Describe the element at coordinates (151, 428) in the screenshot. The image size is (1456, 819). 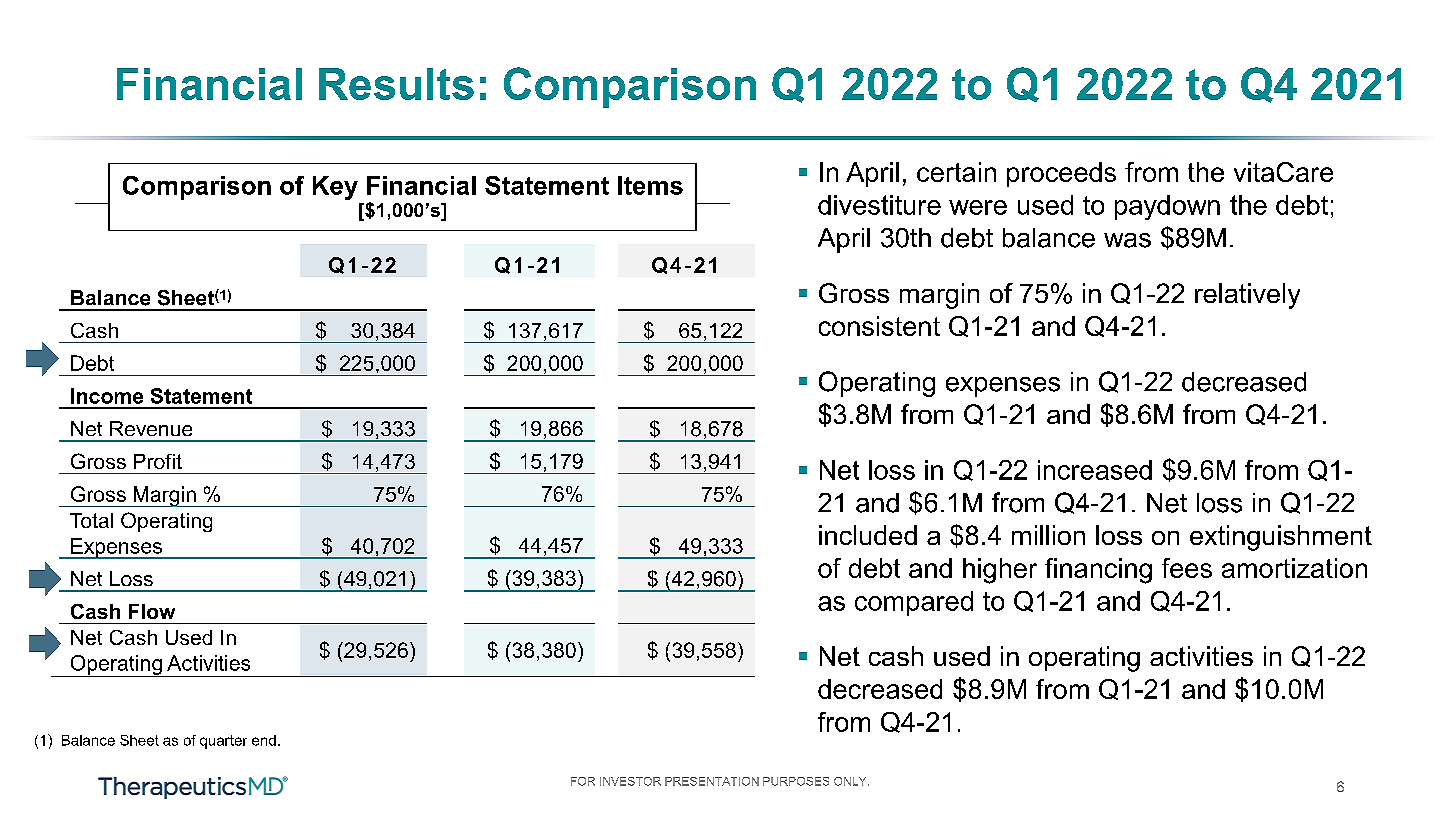
I see `Revenue` at that location.
